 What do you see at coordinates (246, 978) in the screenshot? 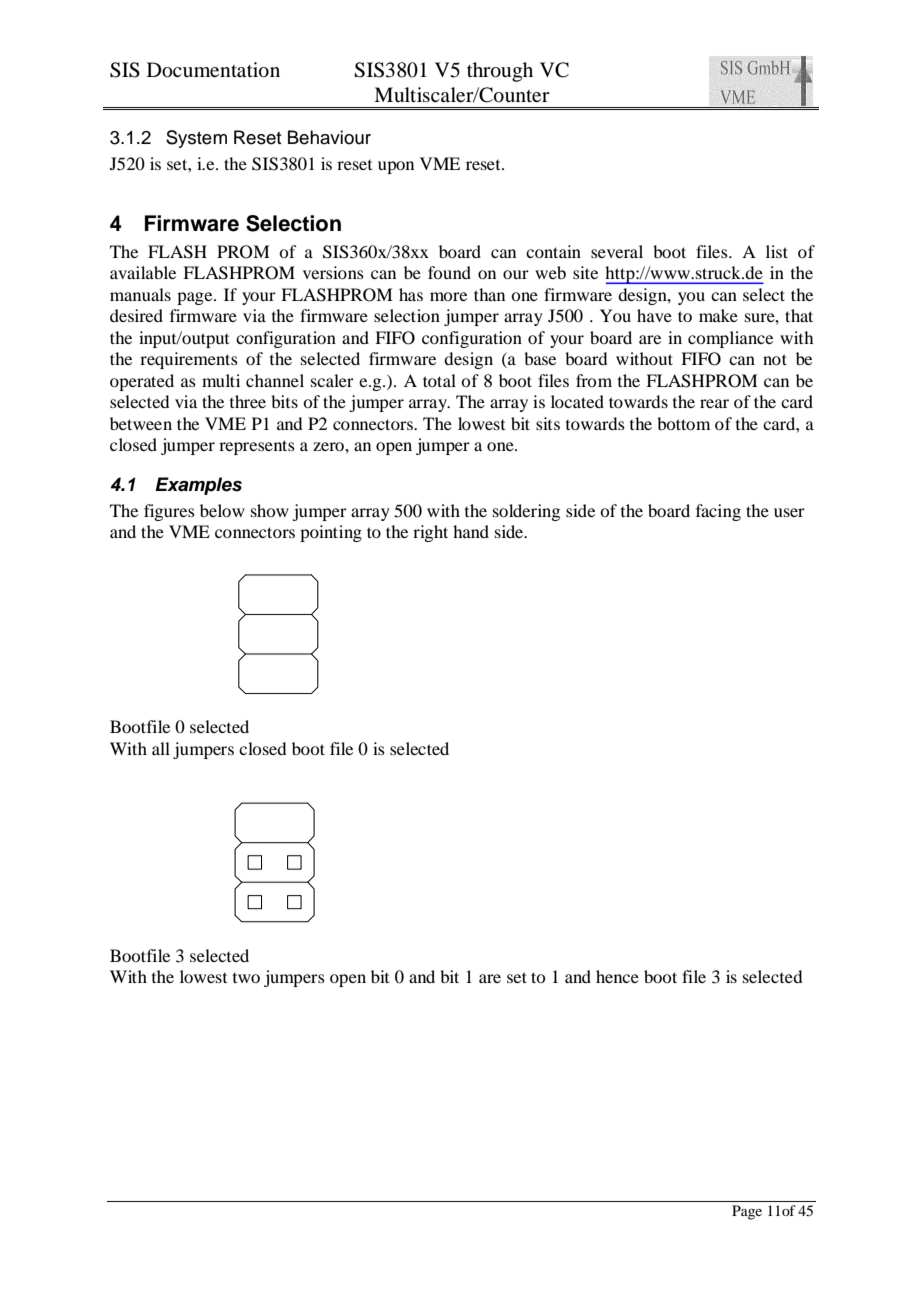
I see `two` at bounding box center [246, 978].
